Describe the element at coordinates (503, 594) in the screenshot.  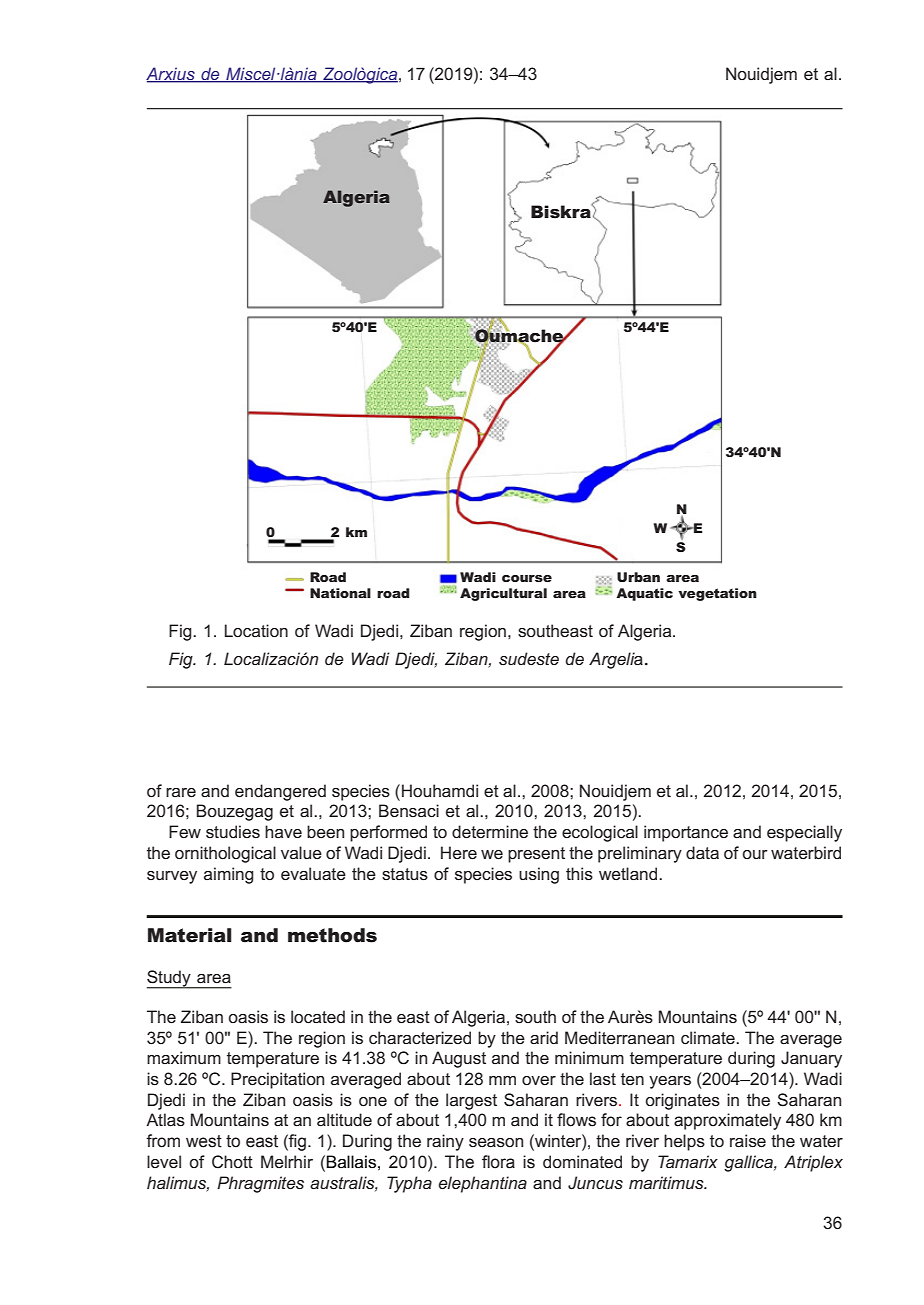
I see `Agricultural` at that location.
